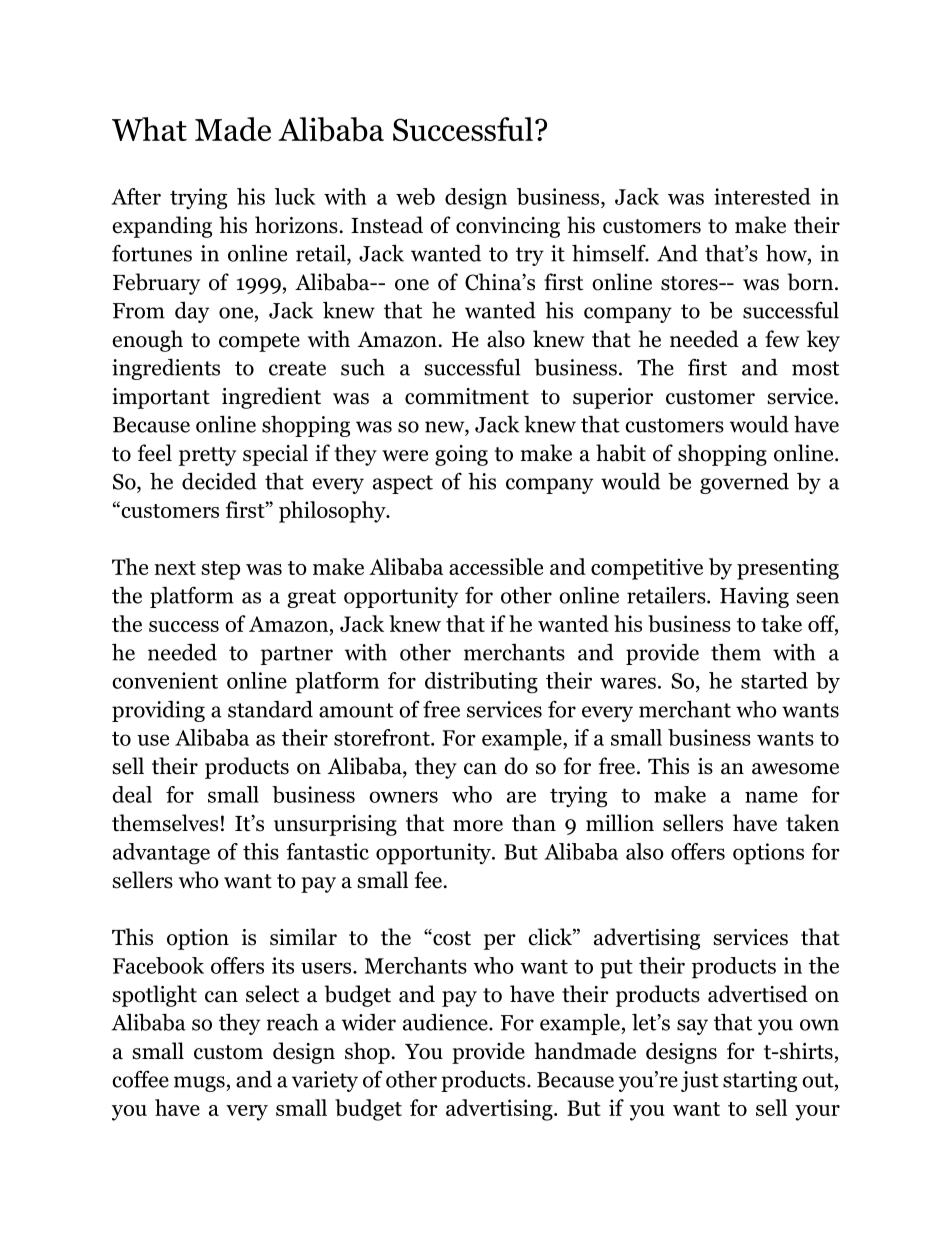 The image size is (952, 1233). Describe the element at coordinates (200, 1084) in the document. I see `mugs` at that location.
